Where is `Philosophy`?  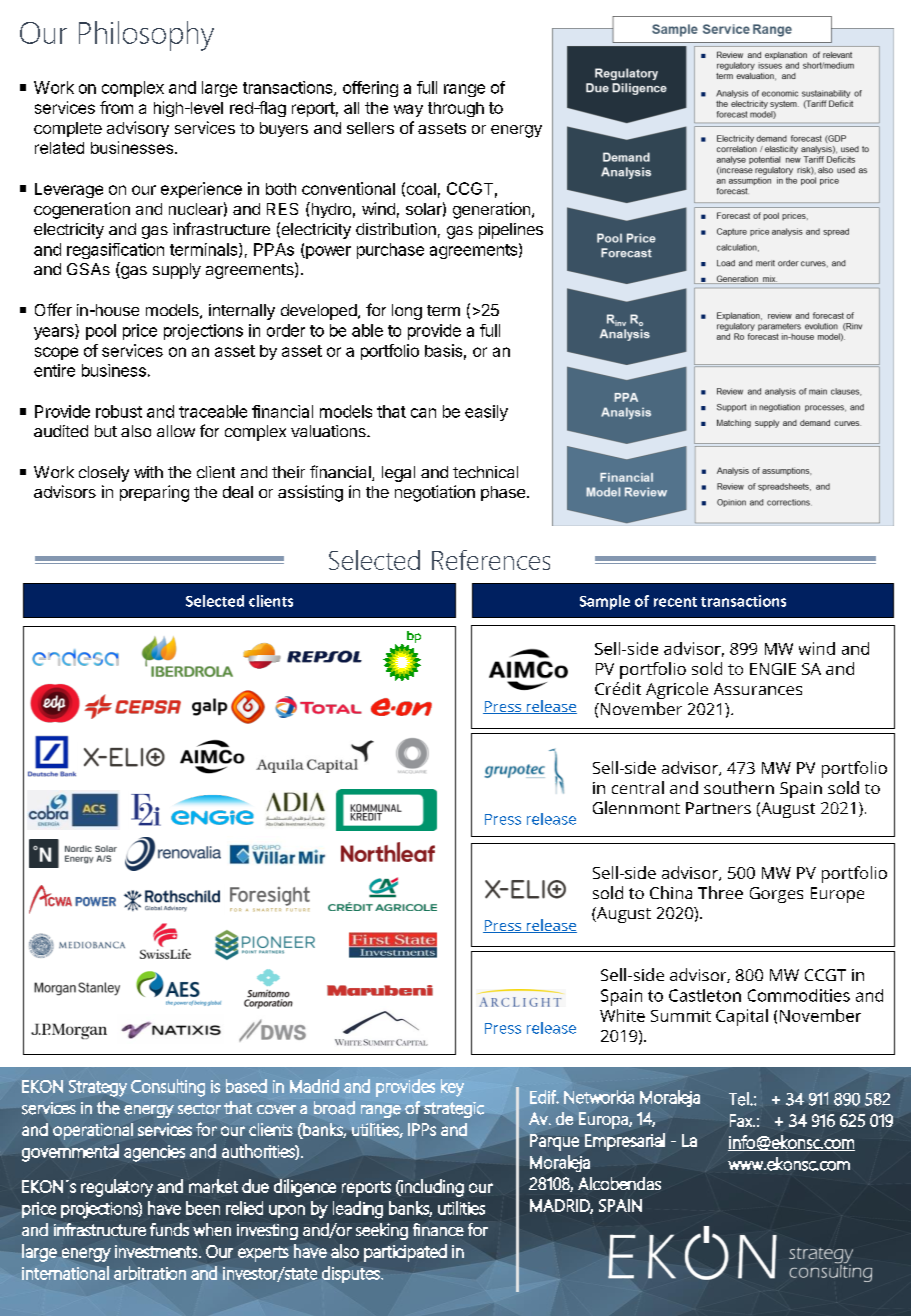
Philosophy is located at coordinates (146, 36).
